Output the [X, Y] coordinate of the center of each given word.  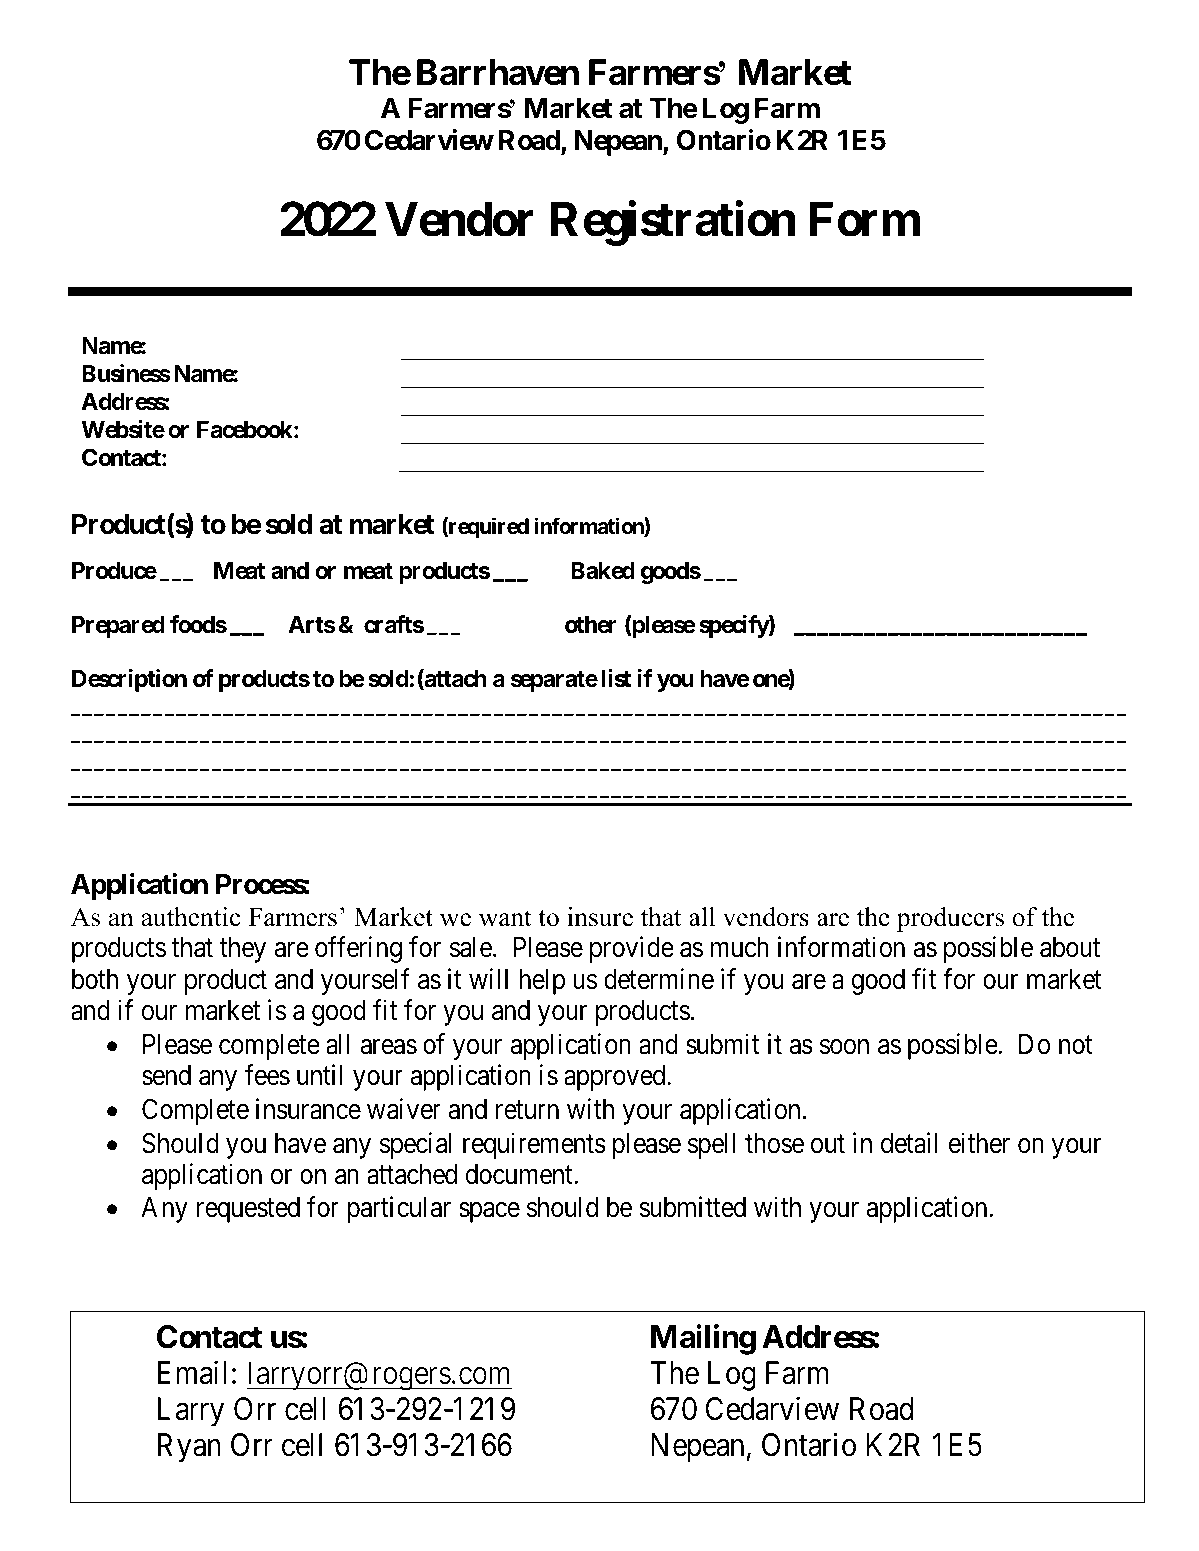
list [616, 678]
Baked [603, 571]
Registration [673, 224]
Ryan [189, 1448]
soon [844, 1047]
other [591, 625]
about [1070, 947]
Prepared [118, 627]
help [542, 982]
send [166, 1075]
